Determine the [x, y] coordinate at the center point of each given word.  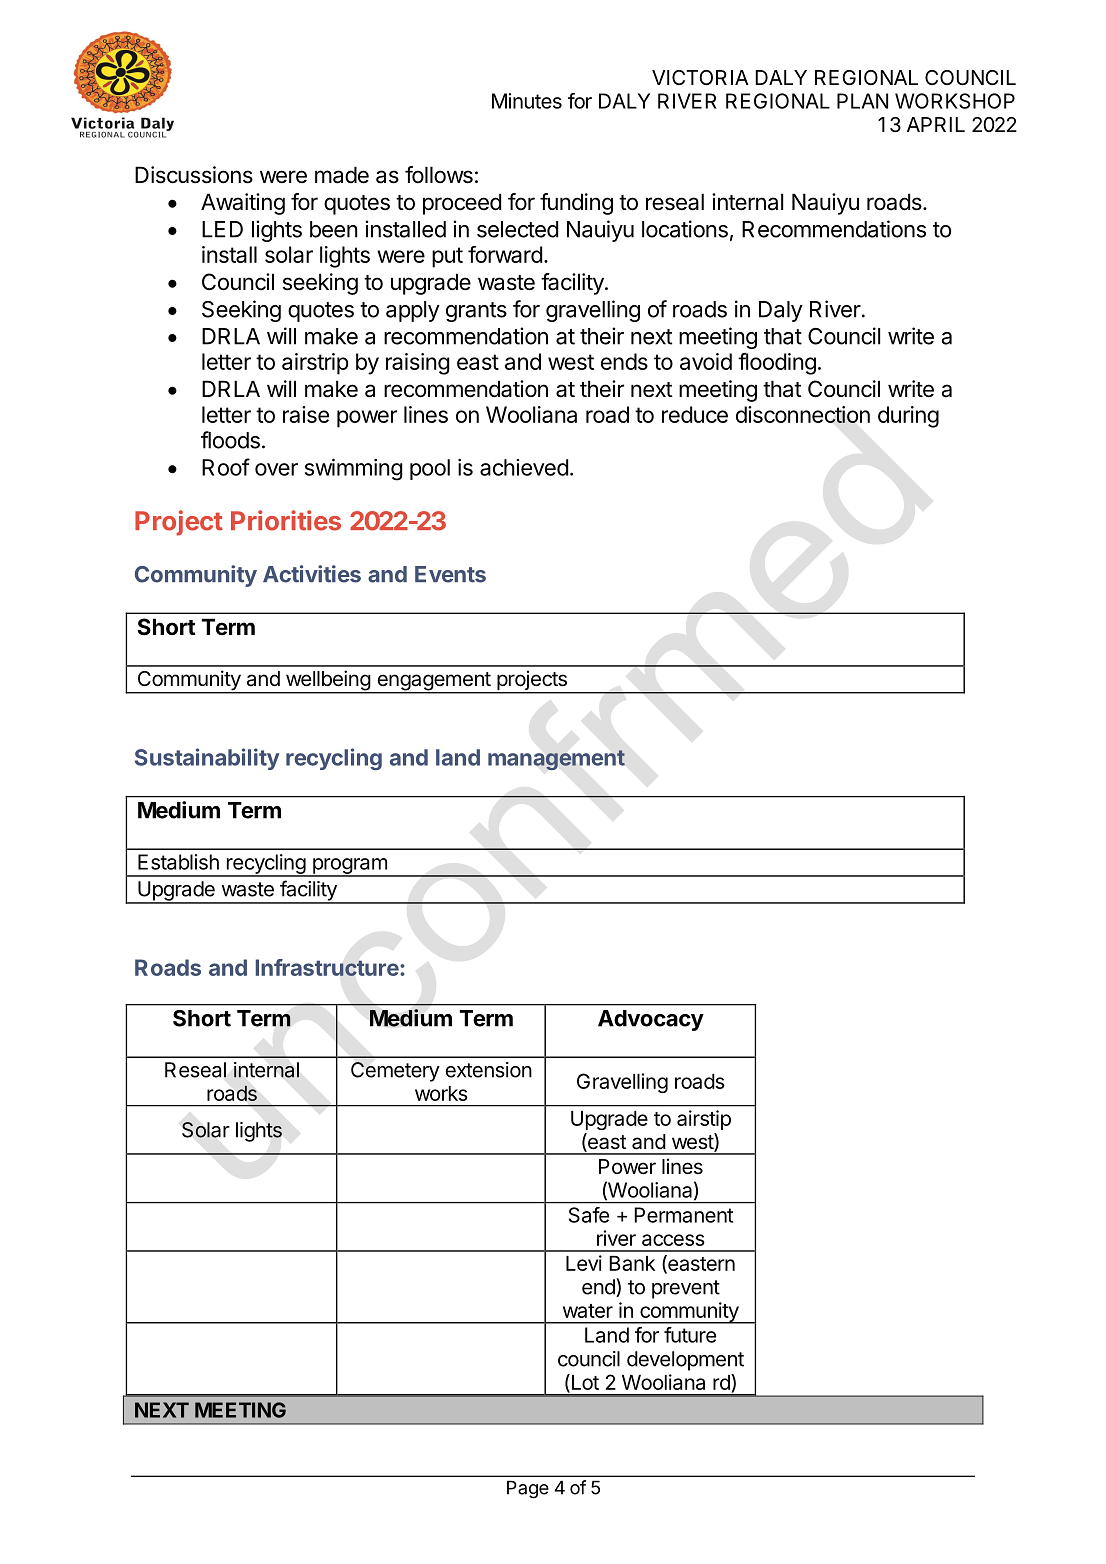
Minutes [527, 101]
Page [528, 1489]
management [556, 760]
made [342, 175]
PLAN [862, 101]
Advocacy [651, 1020]
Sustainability [207, 759]
